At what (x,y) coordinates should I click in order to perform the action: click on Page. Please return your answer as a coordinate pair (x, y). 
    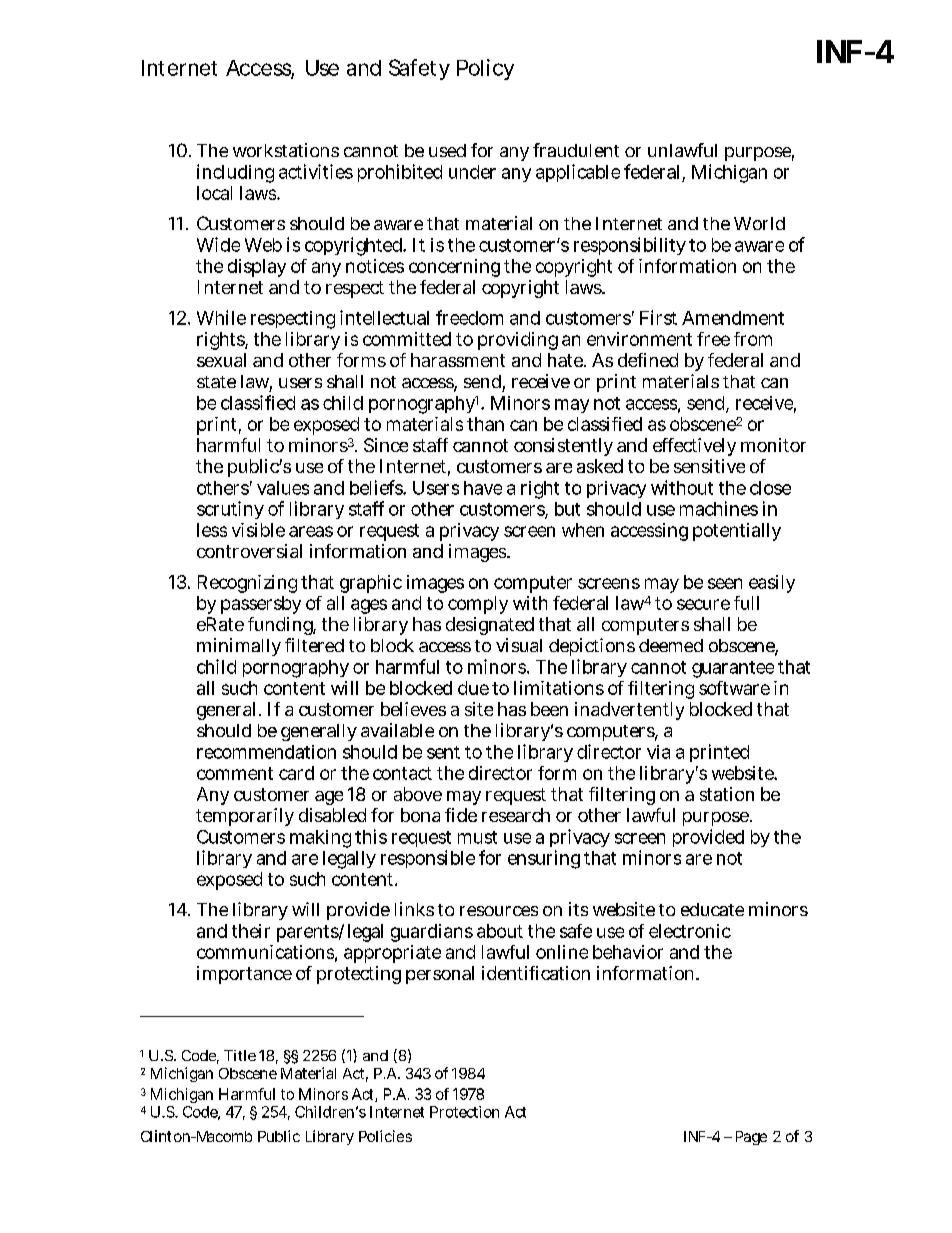
    Looking at the image, I should click on (751, 1138).
